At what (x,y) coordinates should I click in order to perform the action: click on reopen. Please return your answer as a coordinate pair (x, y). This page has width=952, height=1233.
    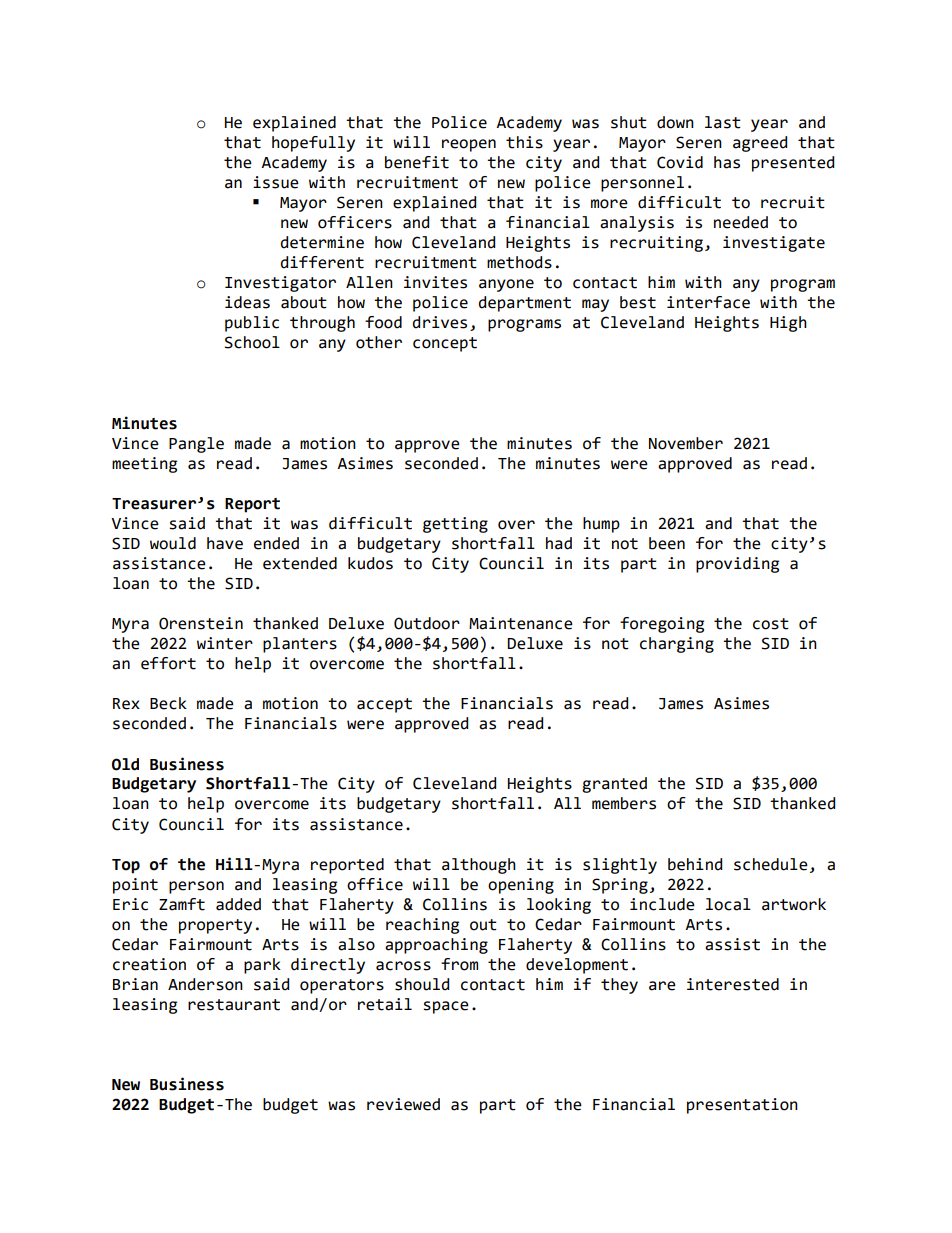
    Looking at the image, I should click on (469, 145).
